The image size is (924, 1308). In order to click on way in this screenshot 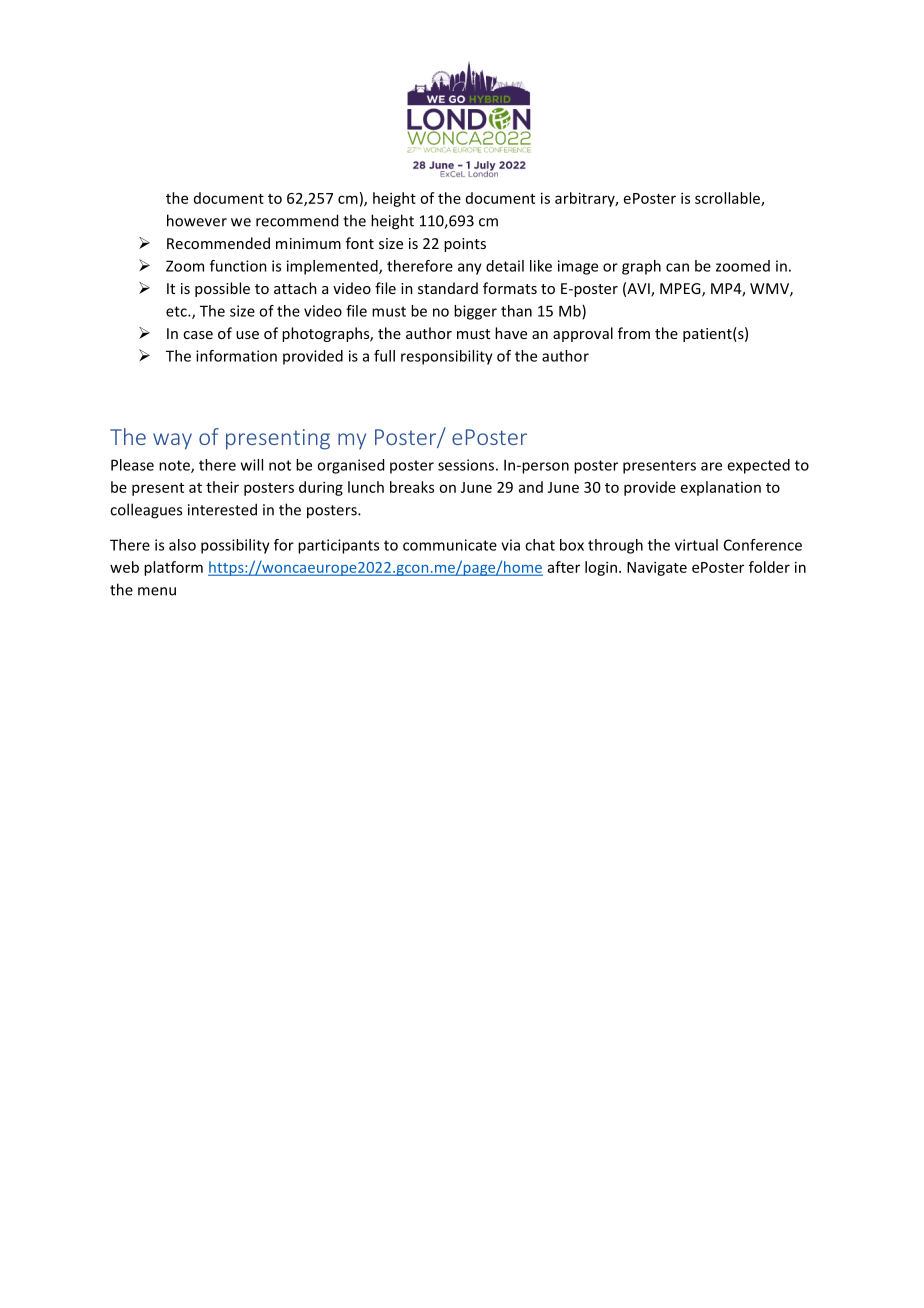, I will do `click(172, 441)`.
